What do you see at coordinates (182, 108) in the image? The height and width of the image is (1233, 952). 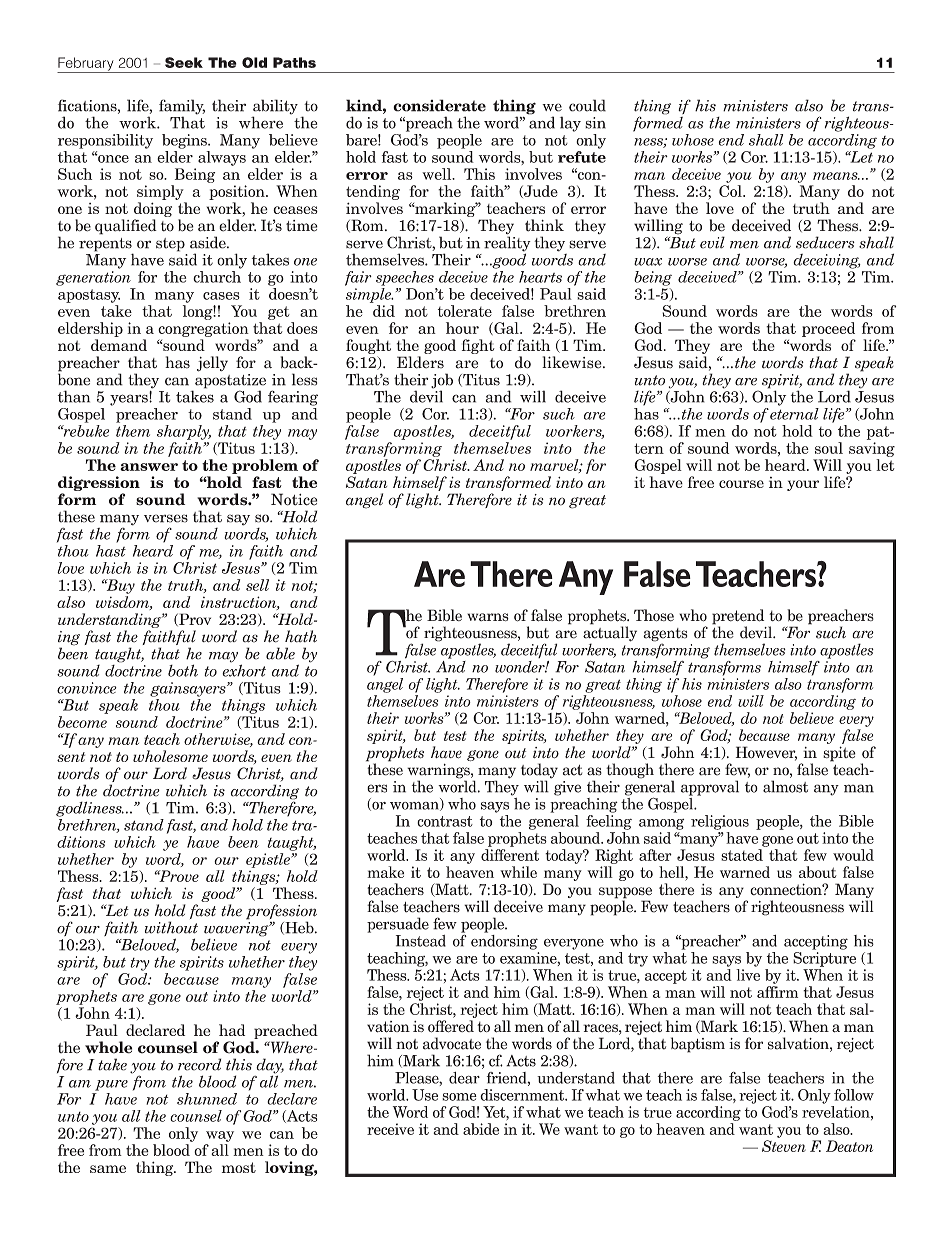 I see `family` at bounding box center [182, 108].
